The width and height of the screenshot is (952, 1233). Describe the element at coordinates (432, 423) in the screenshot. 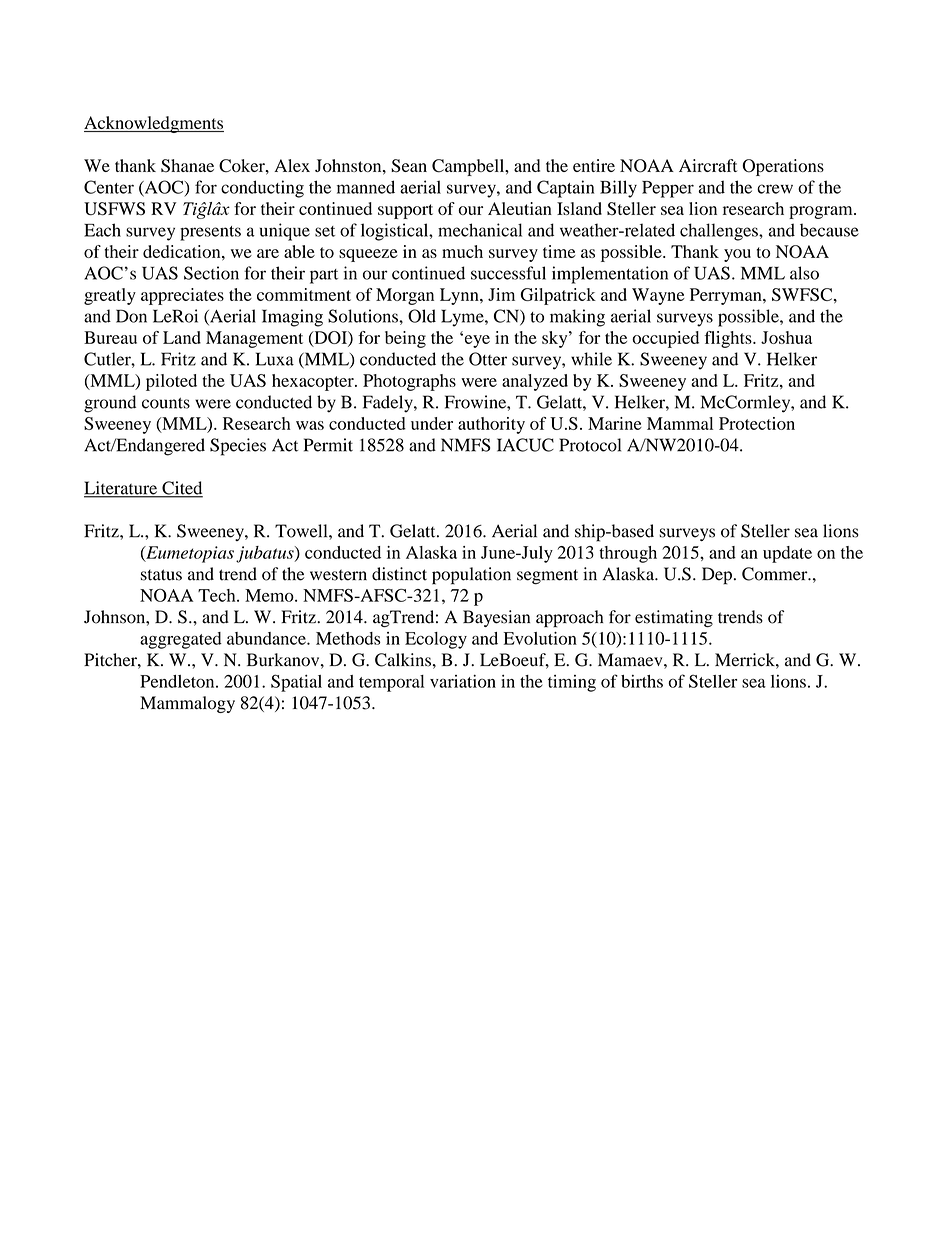

I see `under` at that location.
